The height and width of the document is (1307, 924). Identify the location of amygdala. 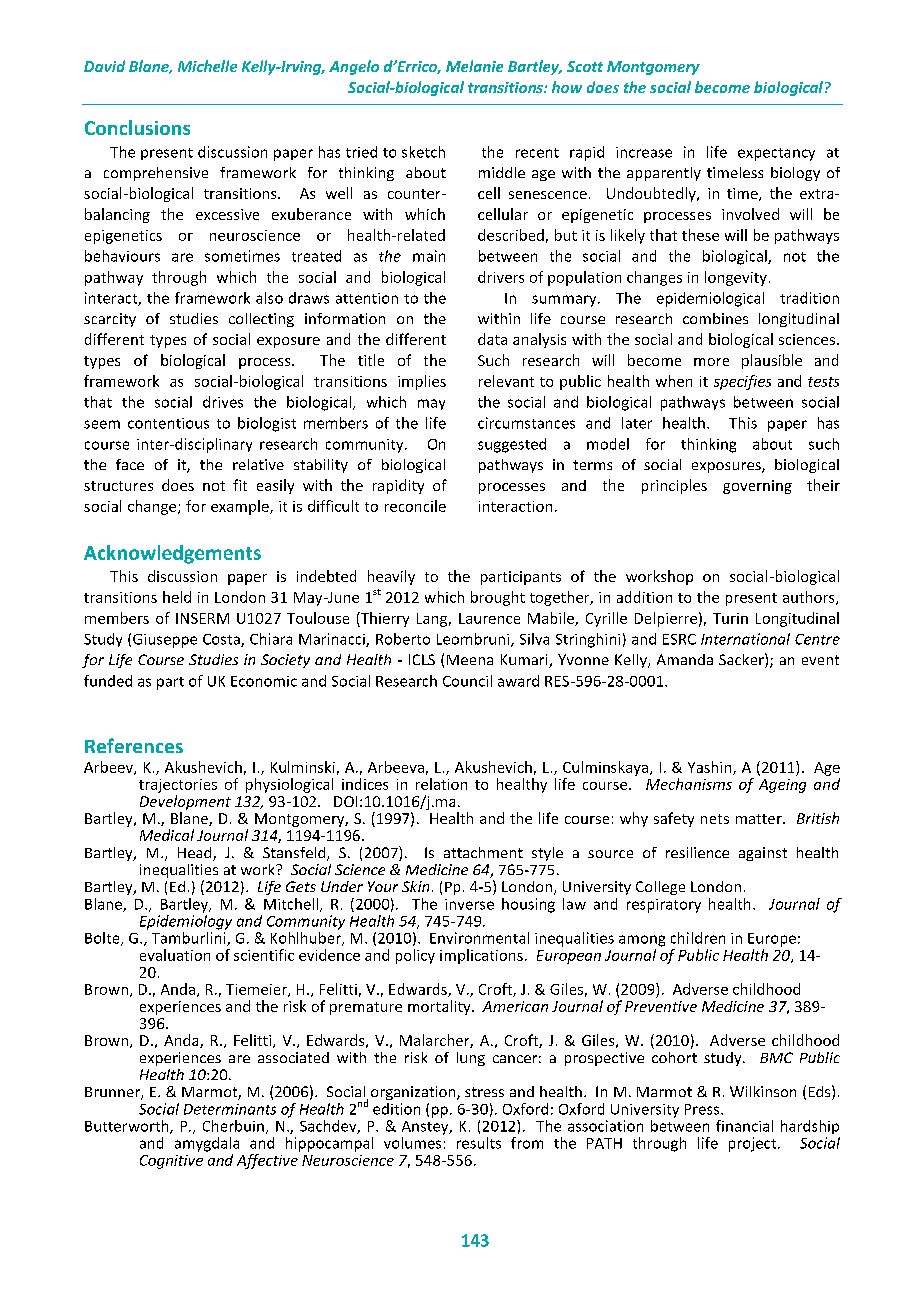
(207, 1144).
